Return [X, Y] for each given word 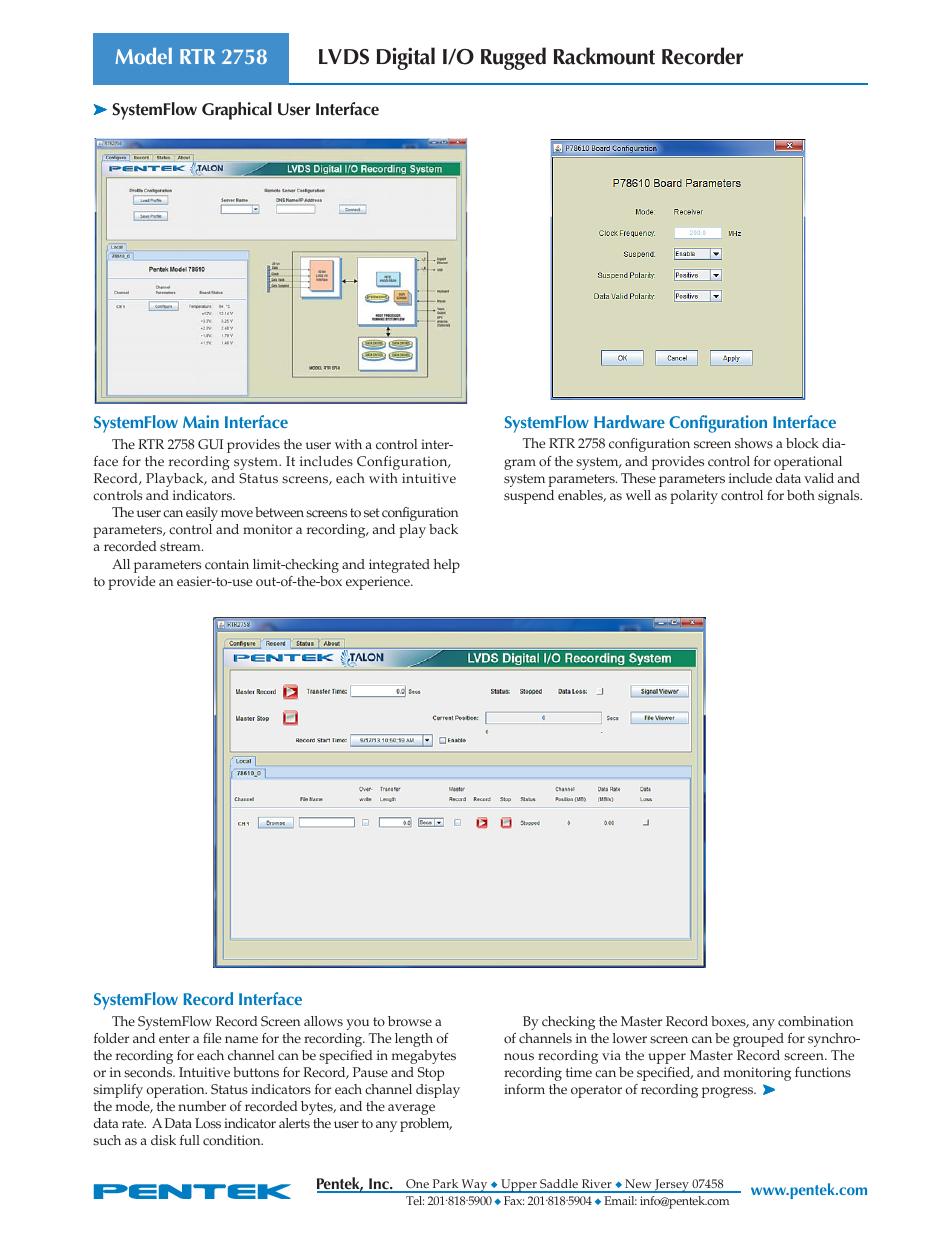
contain [227, 564]
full [190, 1140]
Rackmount [604, 56]
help [447, 566]
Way [475, 1186]
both [801, 495]
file [212, 1038]
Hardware [629, 421]
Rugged [513, 58]
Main [201, 421]
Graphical [237, 111]
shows [754, 443]
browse [410, 1021]
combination [815, 1021]
